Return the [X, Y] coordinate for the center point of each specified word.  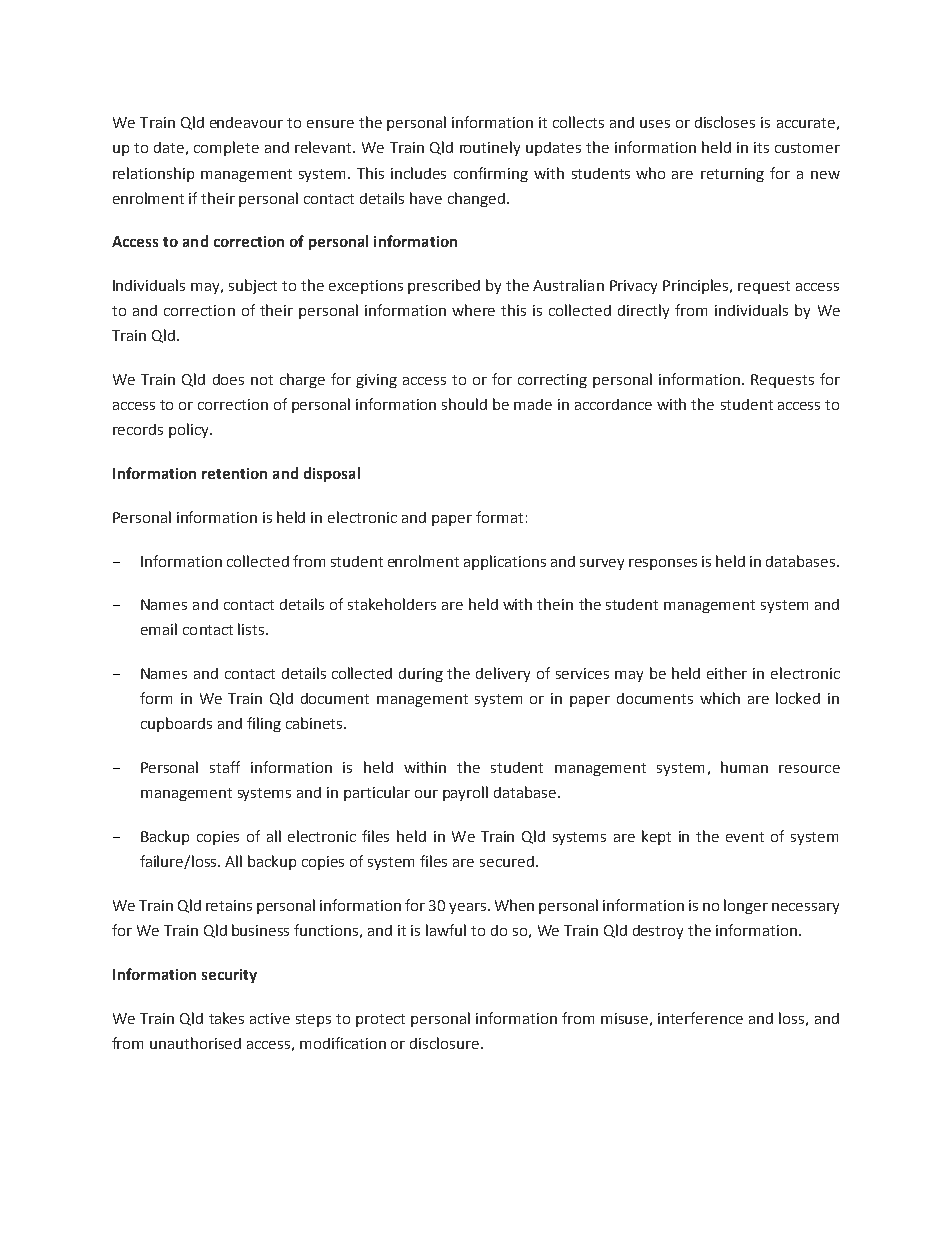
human [744, 767]
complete [226, 148]
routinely [490, 148]
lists [252, 629]
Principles [697, 286]
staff [225, 767]
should [464, 404]
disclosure [446, 1043]
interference [700, 1018]
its [761, 147]
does [228, 379]
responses [663, 564]
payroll [465, 793]
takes [226, 1018]
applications [505, 562]
